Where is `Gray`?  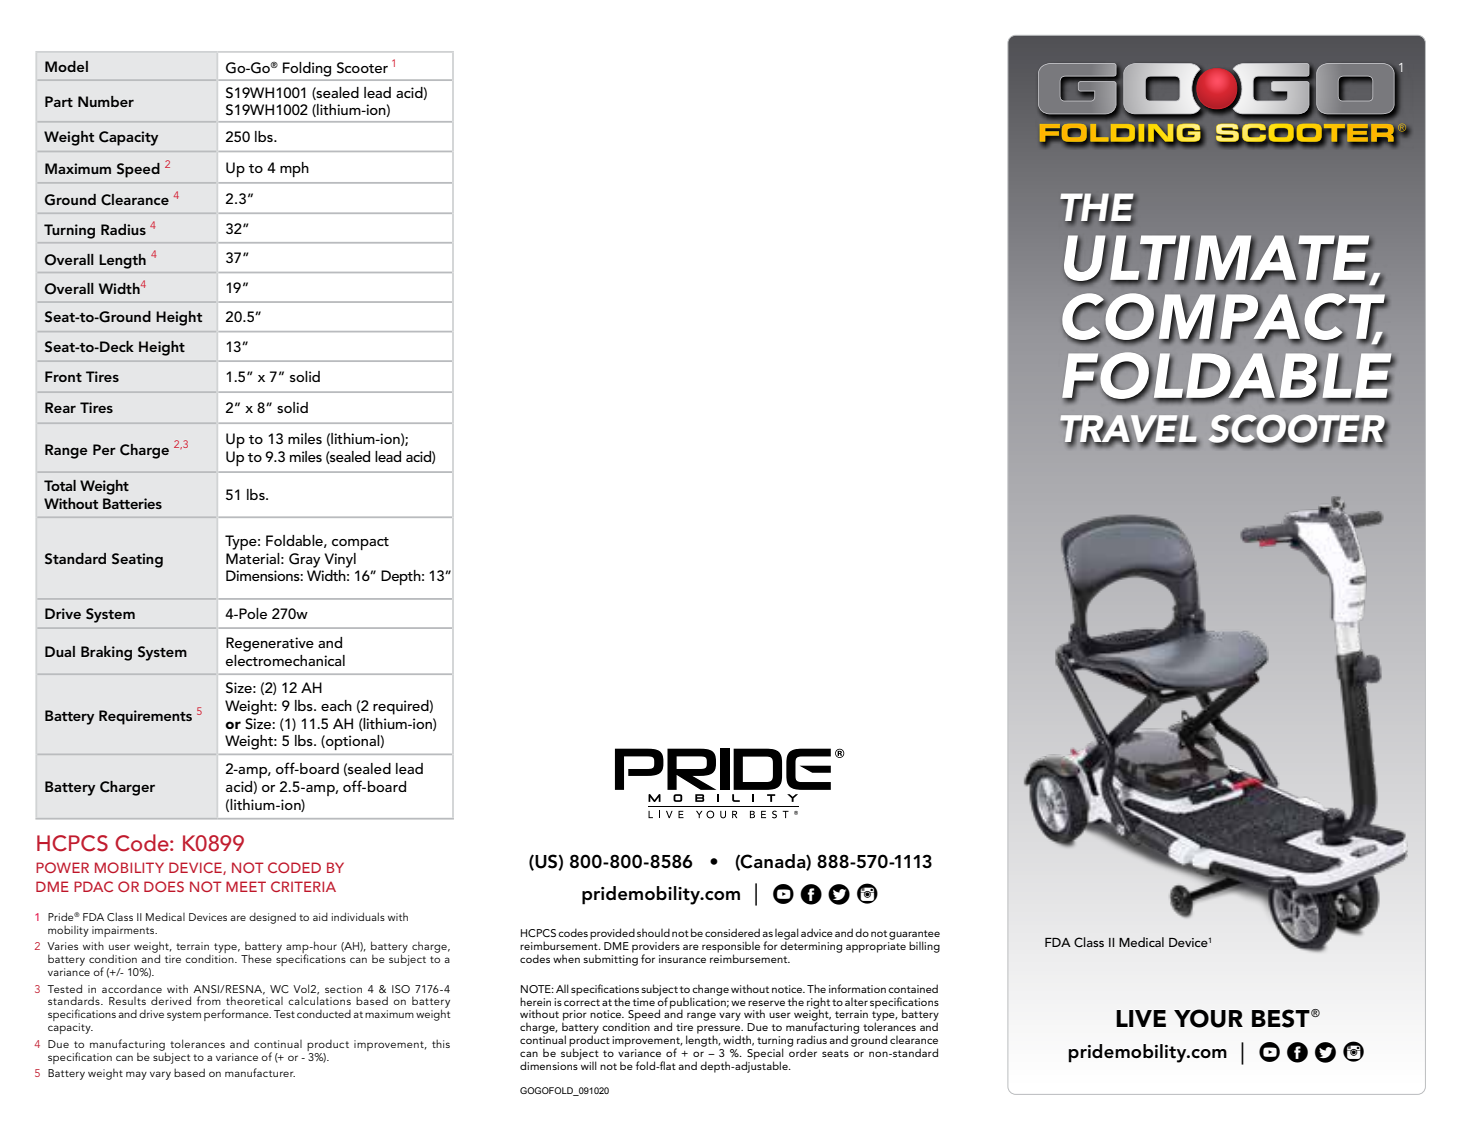
Gray is located at coordinates (304, 560).
